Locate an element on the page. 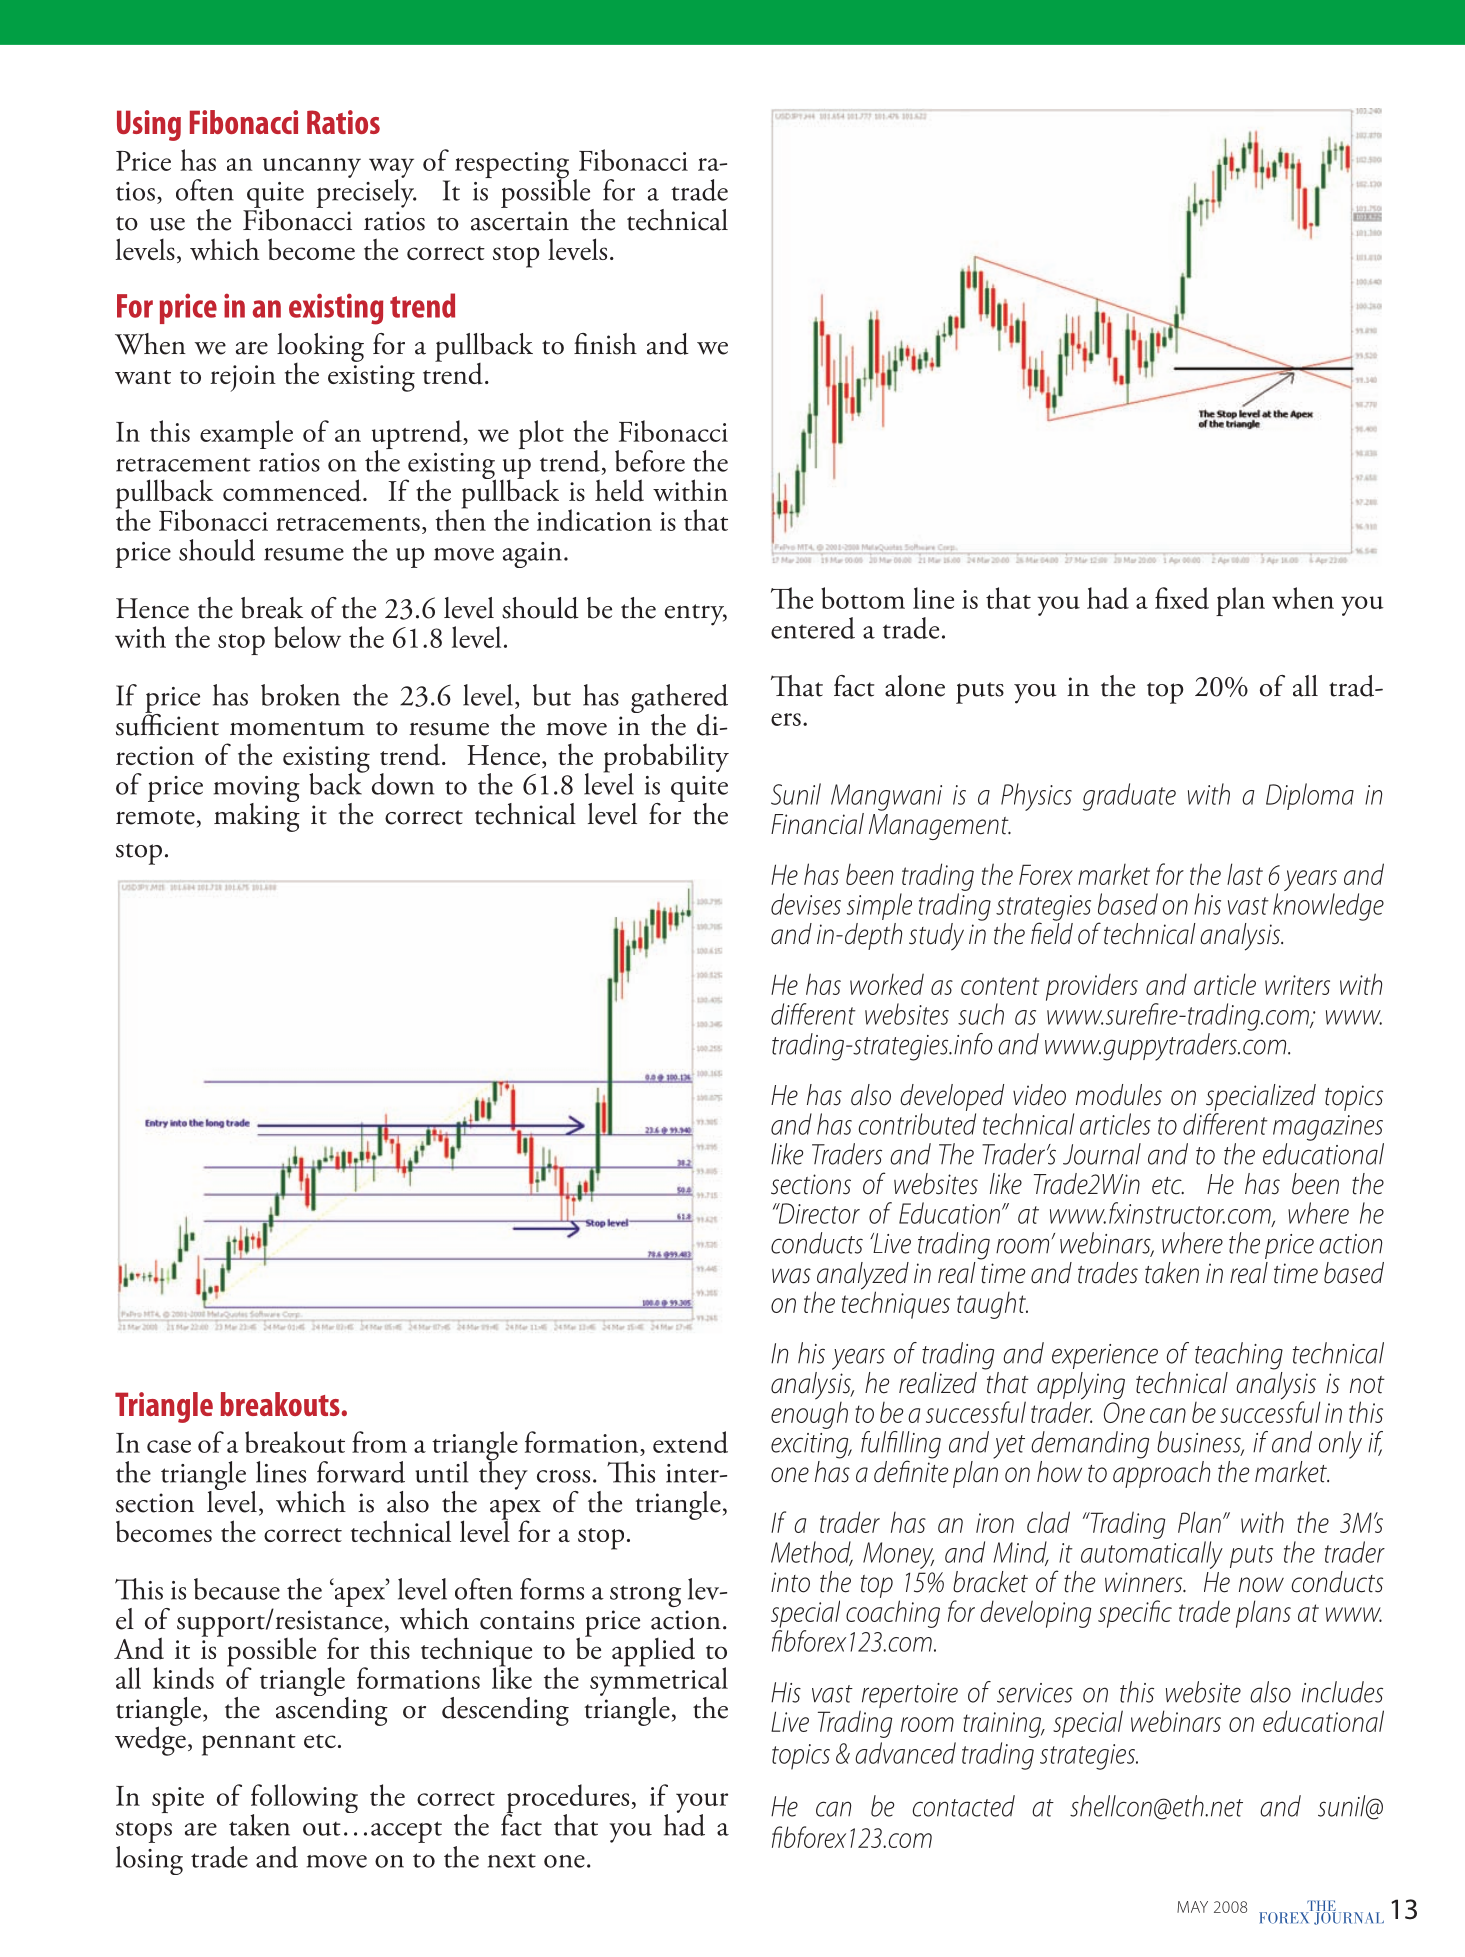 Image resolution: width=1465 pixels, height=1957 pixels. following is located at coordinates (304, 1800).
